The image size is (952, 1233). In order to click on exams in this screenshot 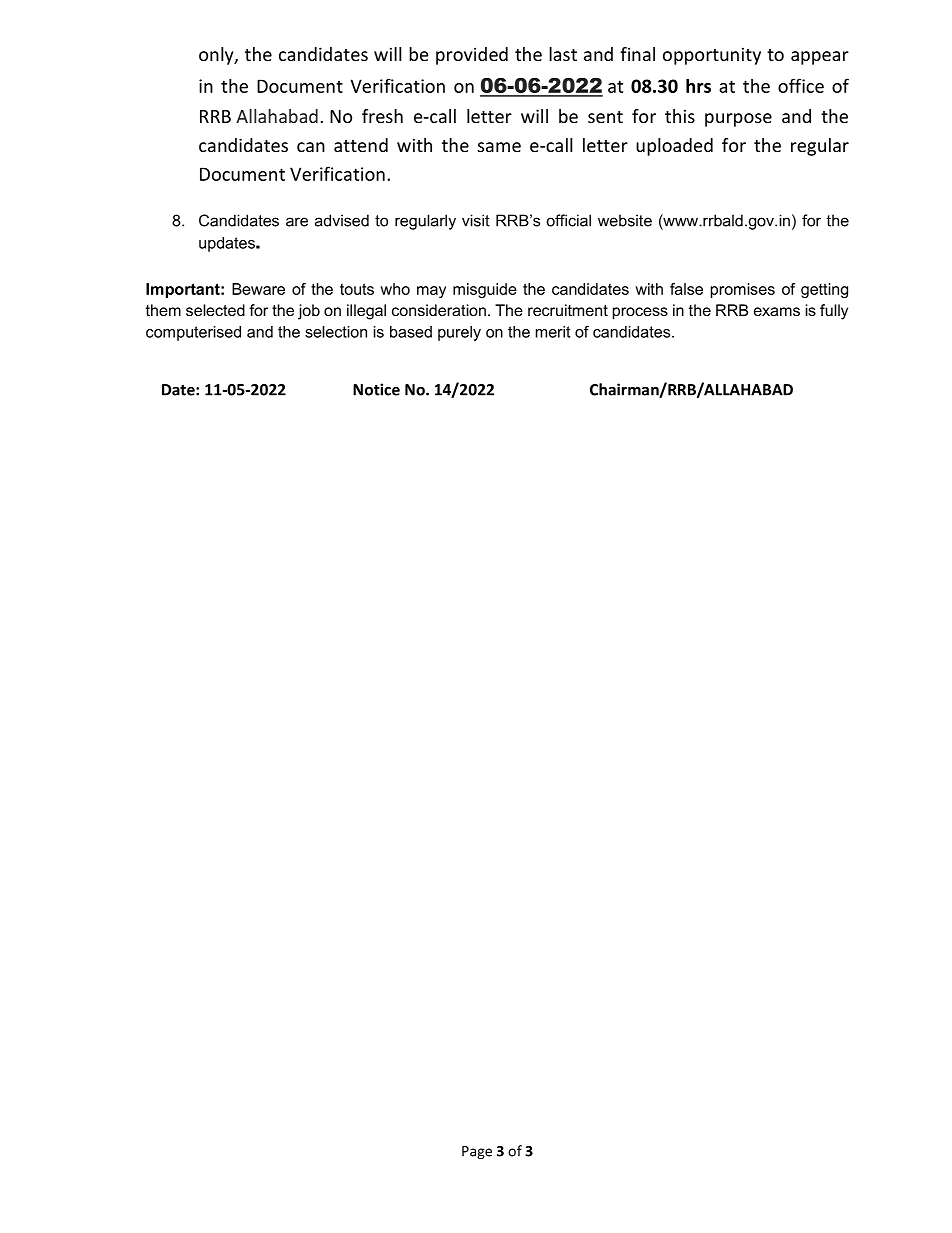, I will do `click(777, 311)`.
